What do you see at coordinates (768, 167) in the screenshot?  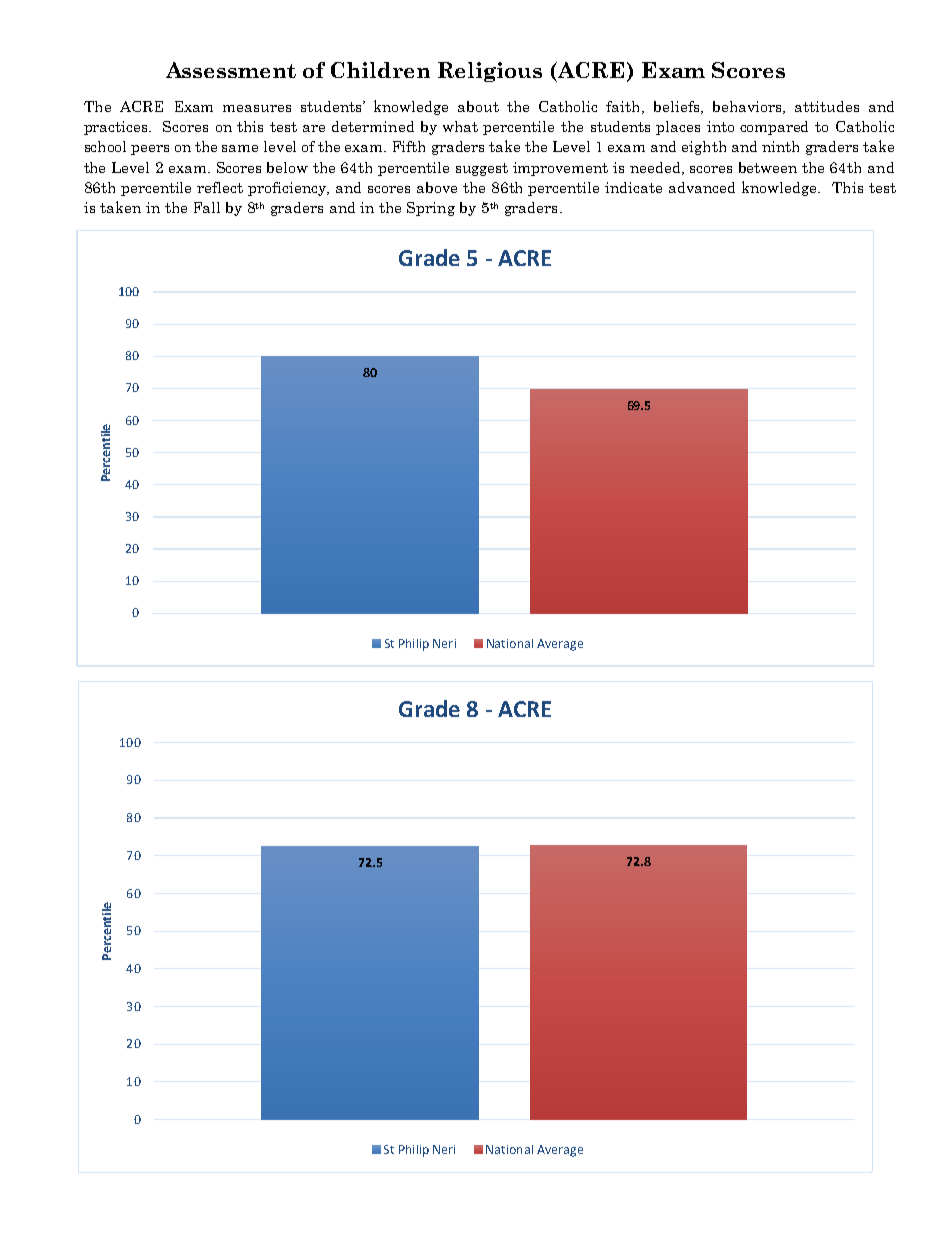 I see `between` at bounding box center [768, 167].
